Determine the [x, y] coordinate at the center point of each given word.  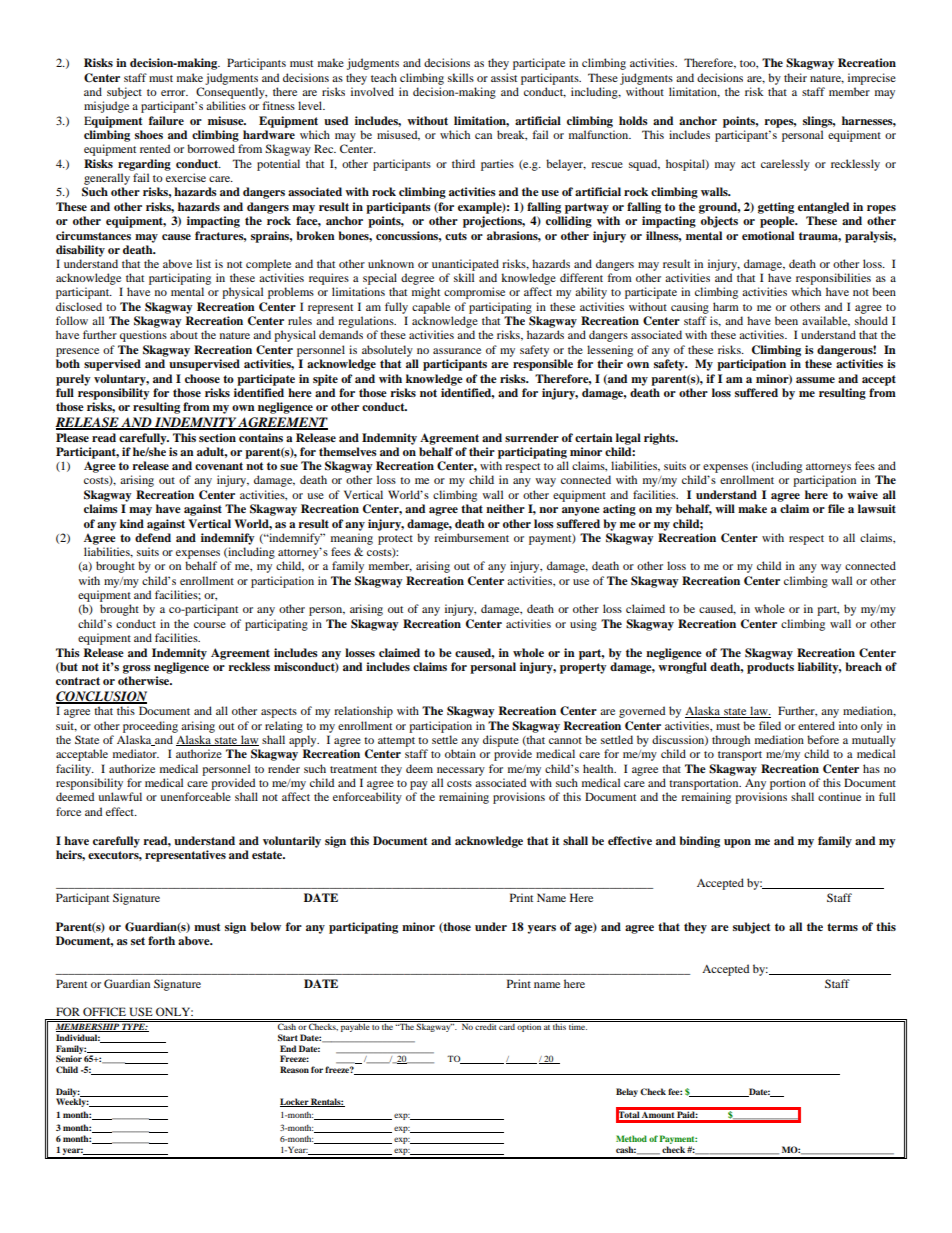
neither [505, 508]
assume [815, 380]
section [217, 437]
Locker [295, 1102]
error [174, 93]
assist [504, 77]
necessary [461, 771]
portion [788, 784]
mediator [136, 753]
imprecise [872, 79]
